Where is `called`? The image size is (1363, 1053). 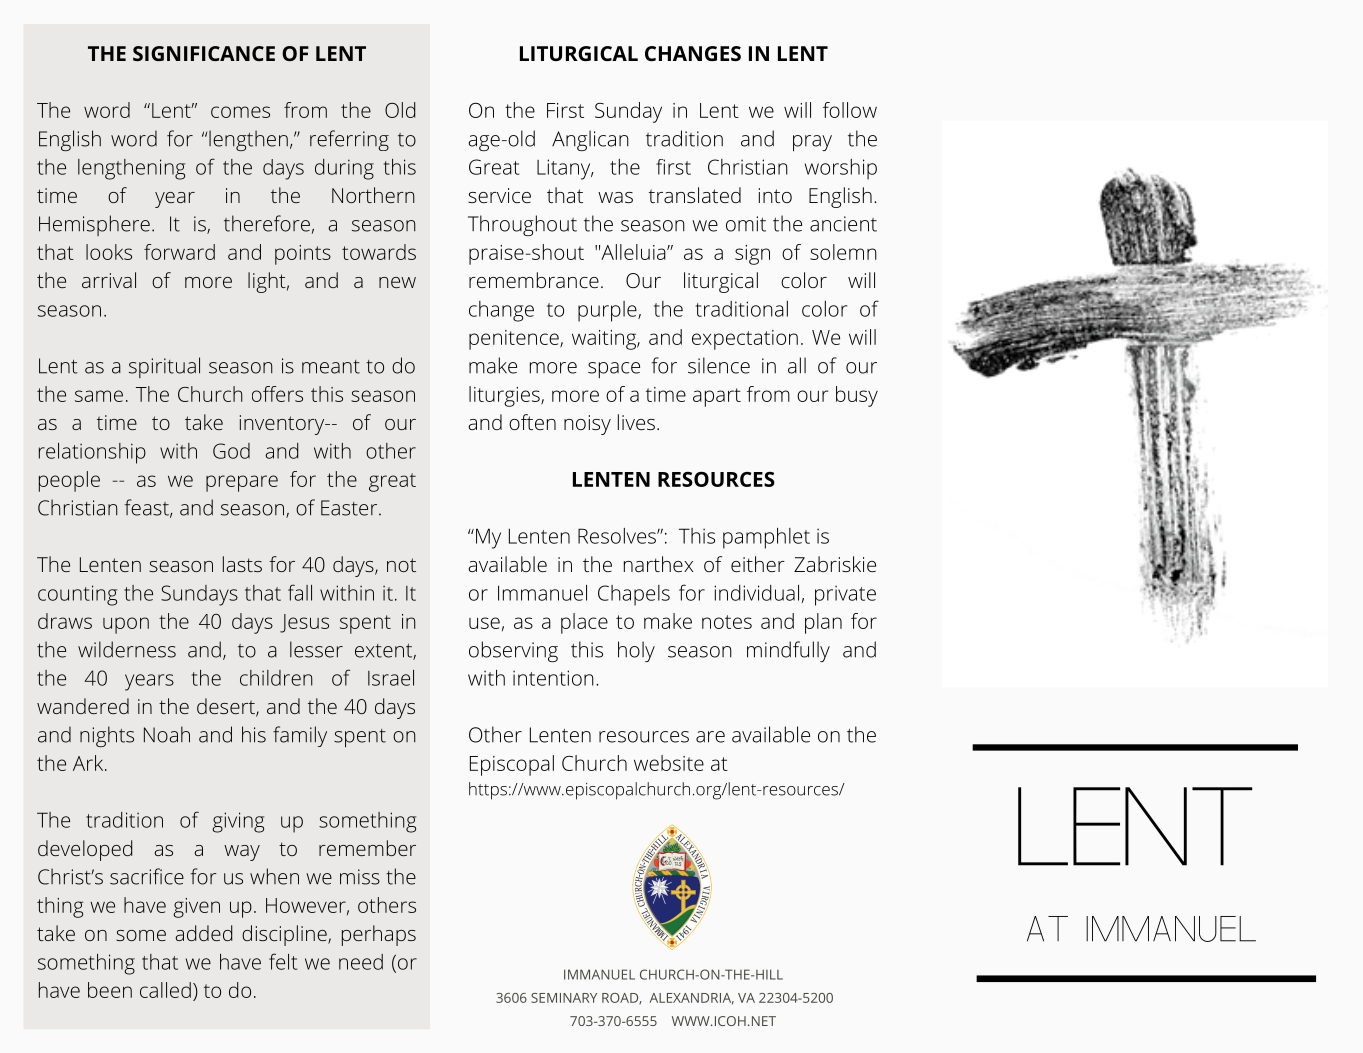 called is located at coordinates (165, 990).
